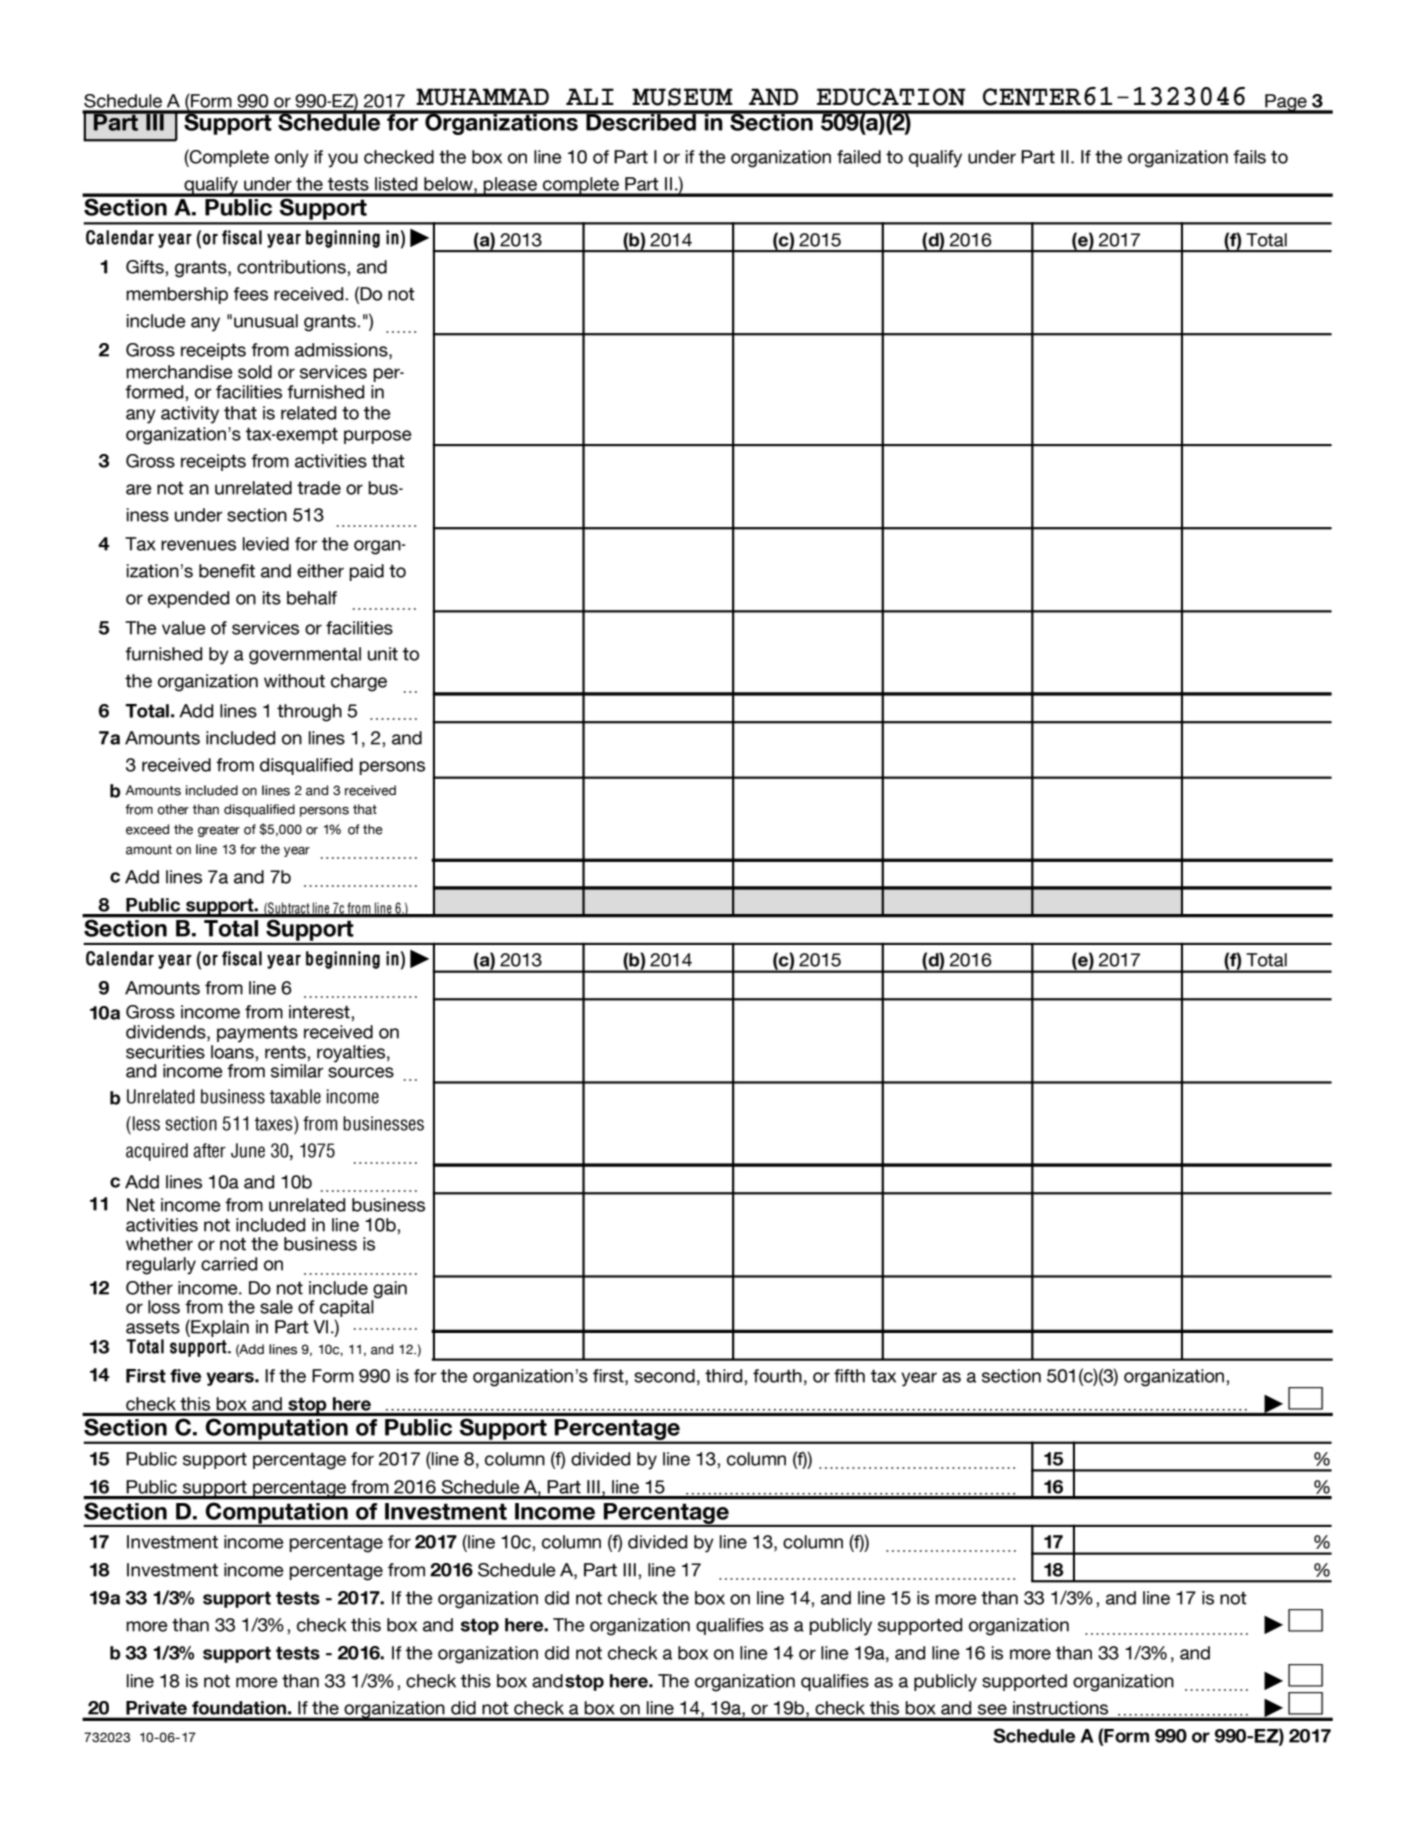 Image resolution: width=1413 pixels, height=1829 pixels. What do you see at coordinates (219, 831) in the screenshot?
I see `greater` at bounding box center [219, 831].
